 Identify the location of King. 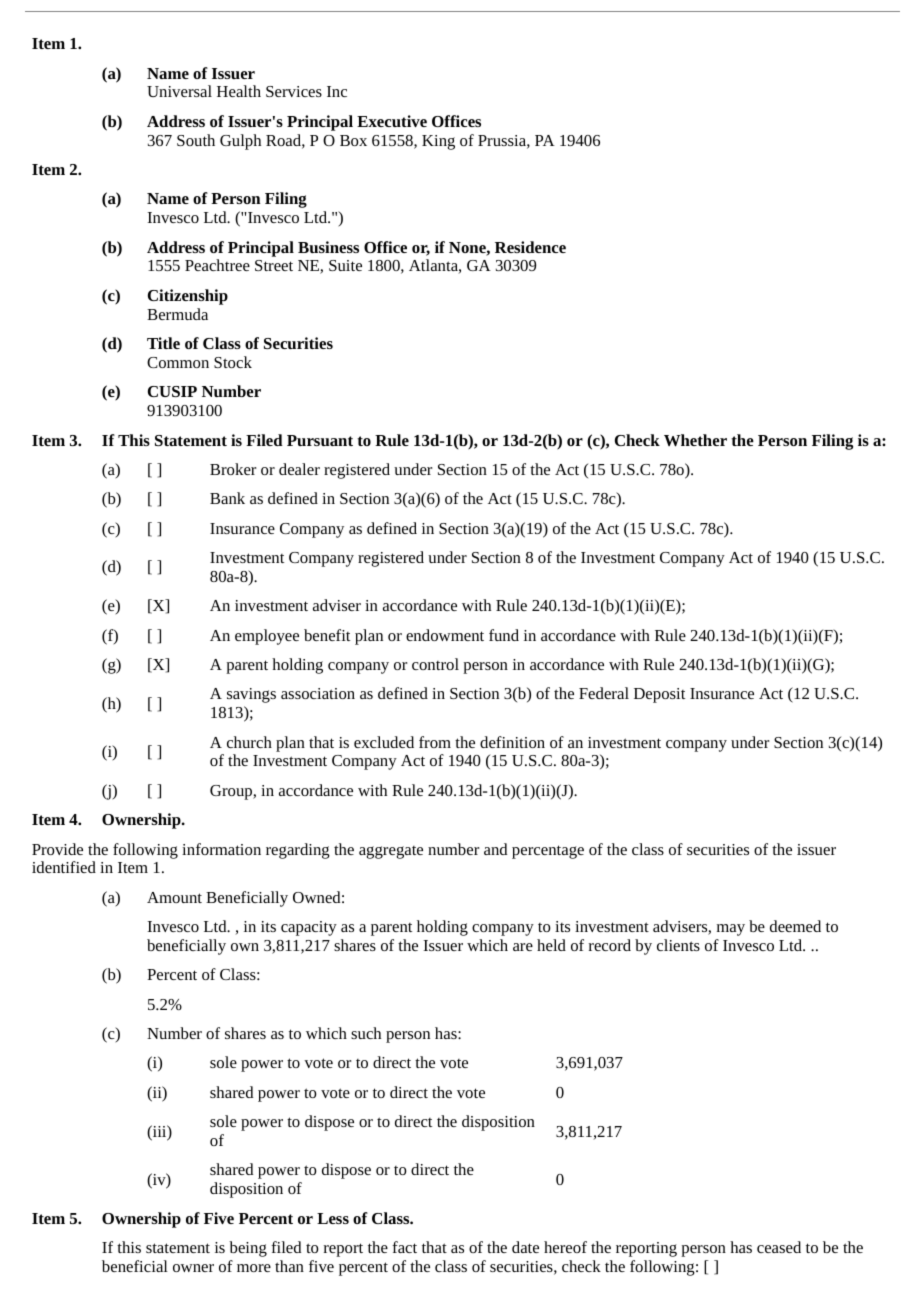
(438, 142).
